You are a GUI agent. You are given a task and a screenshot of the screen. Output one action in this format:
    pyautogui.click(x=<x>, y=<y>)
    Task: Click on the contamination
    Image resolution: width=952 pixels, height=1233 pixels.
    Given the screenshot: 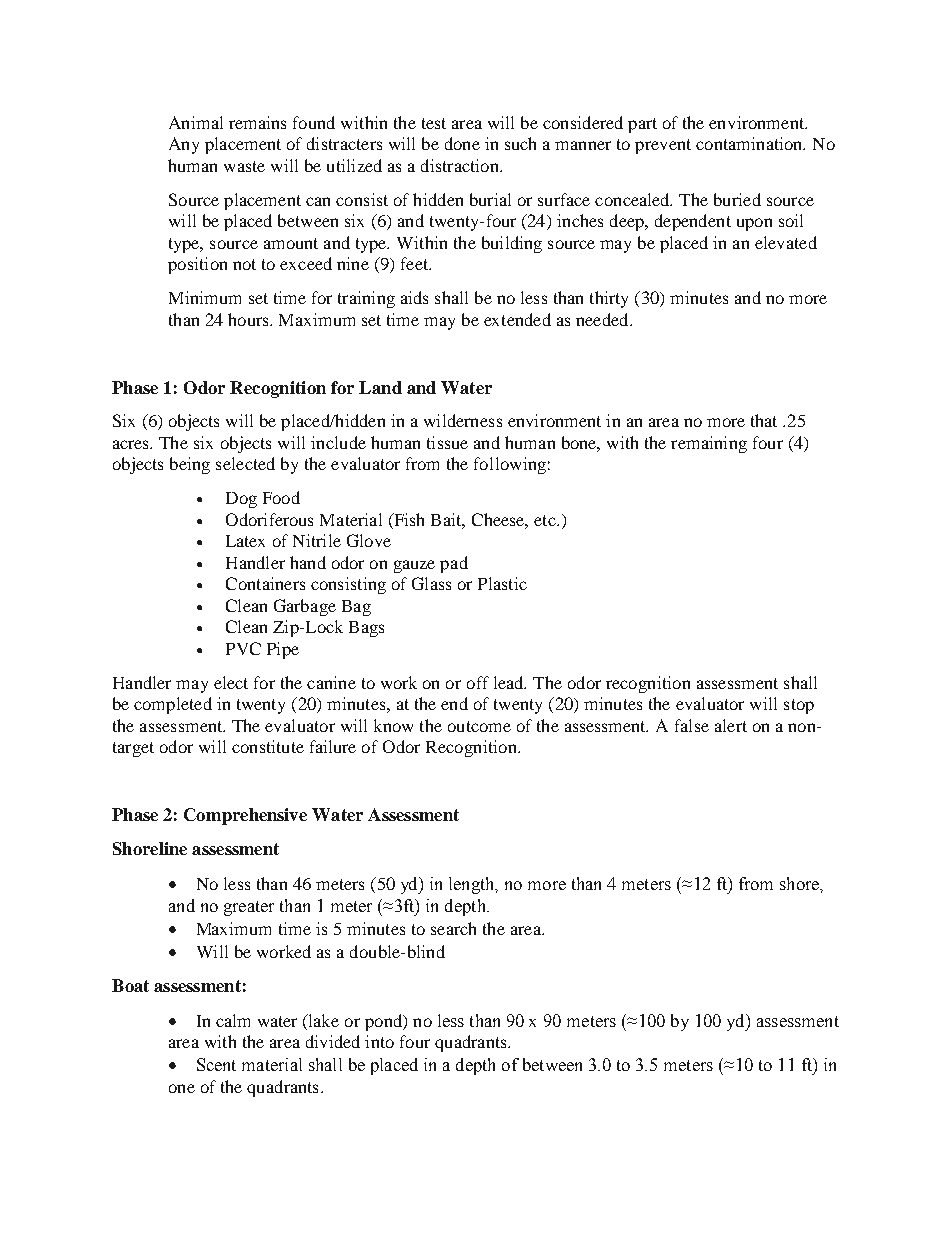 What is the action you would take?
    pyautogui.click(x=750, y=143)
